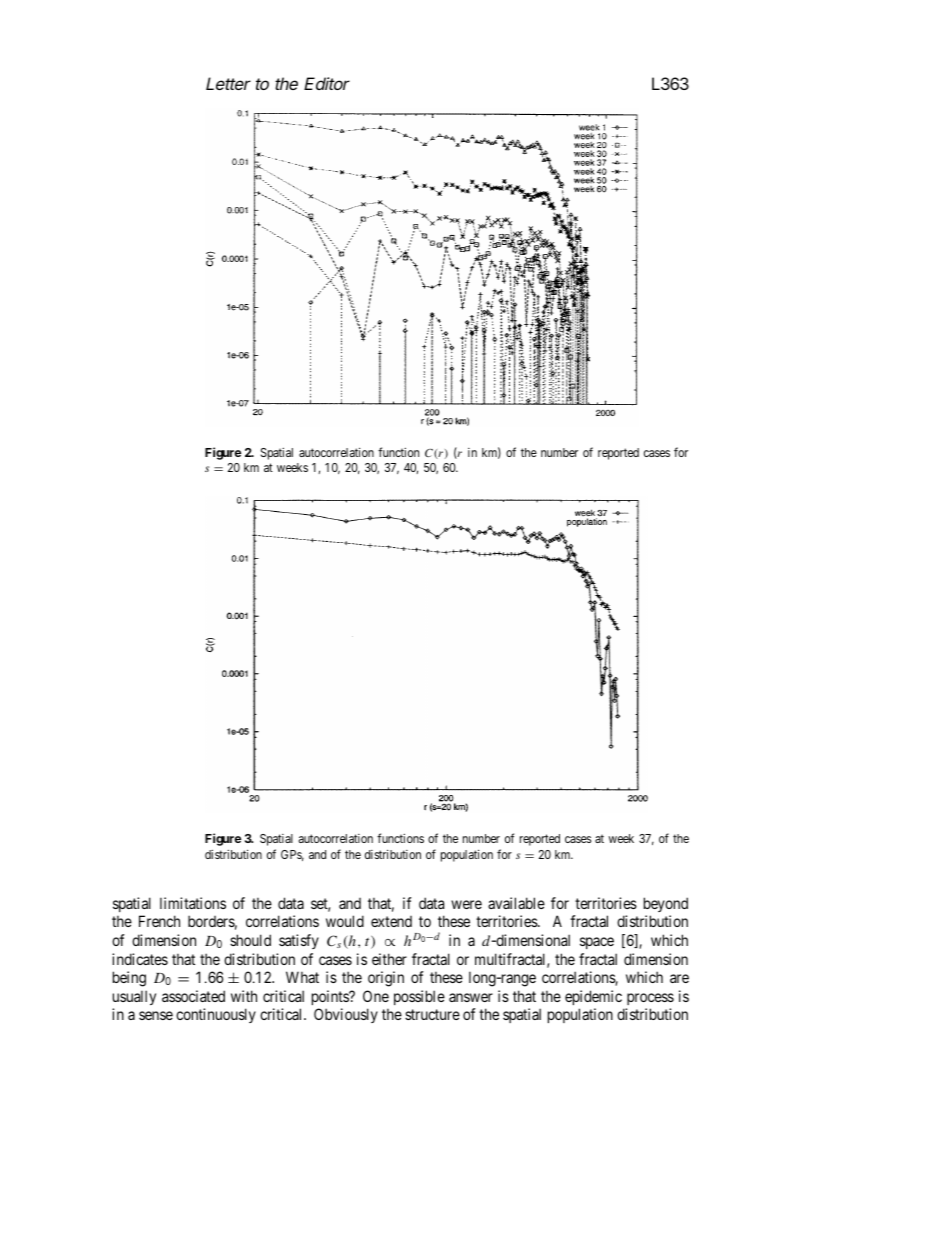 The image size is (952, 1233). I want to click on indicates, so click(140, 959).
